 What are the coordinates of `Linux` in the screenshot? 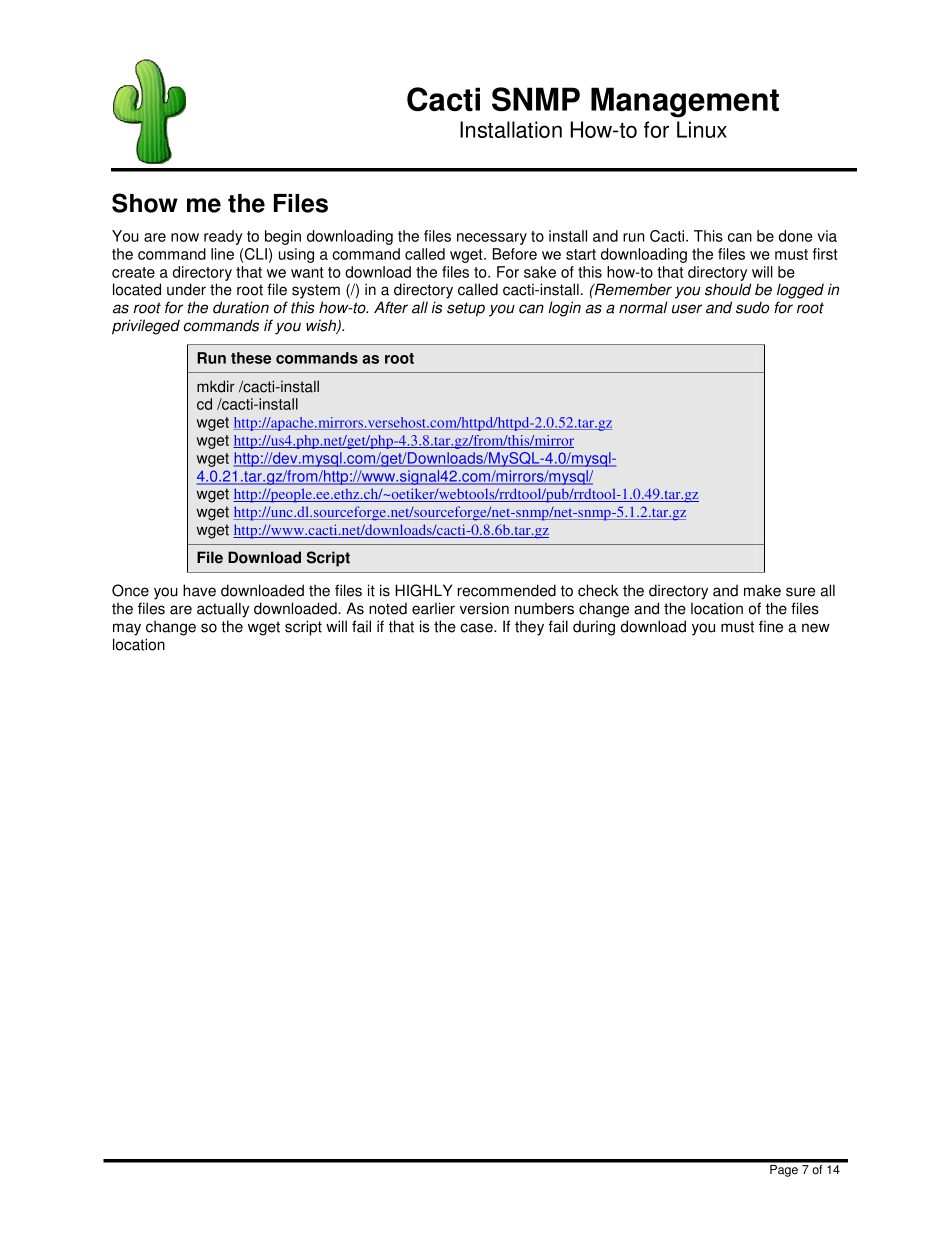 It's located at (702, 129).
